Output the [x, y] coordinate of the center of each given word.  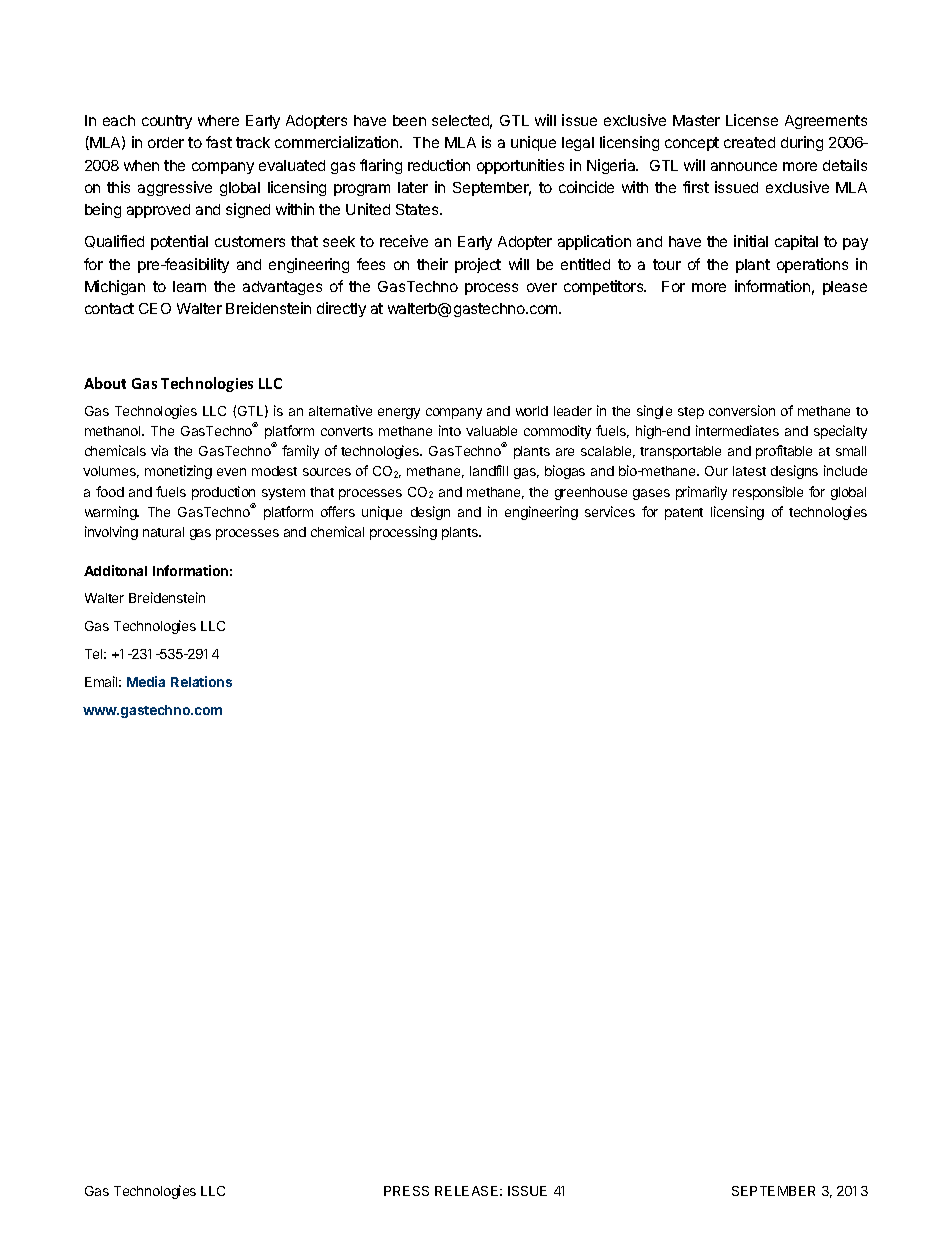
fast [219, 142]
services [610, 511]
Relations [201, 681]
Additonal [115, 570]
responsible [768, 493]
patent [684, 514]
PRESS [406, 1191]
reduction [439, 165]
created [749, 142]
